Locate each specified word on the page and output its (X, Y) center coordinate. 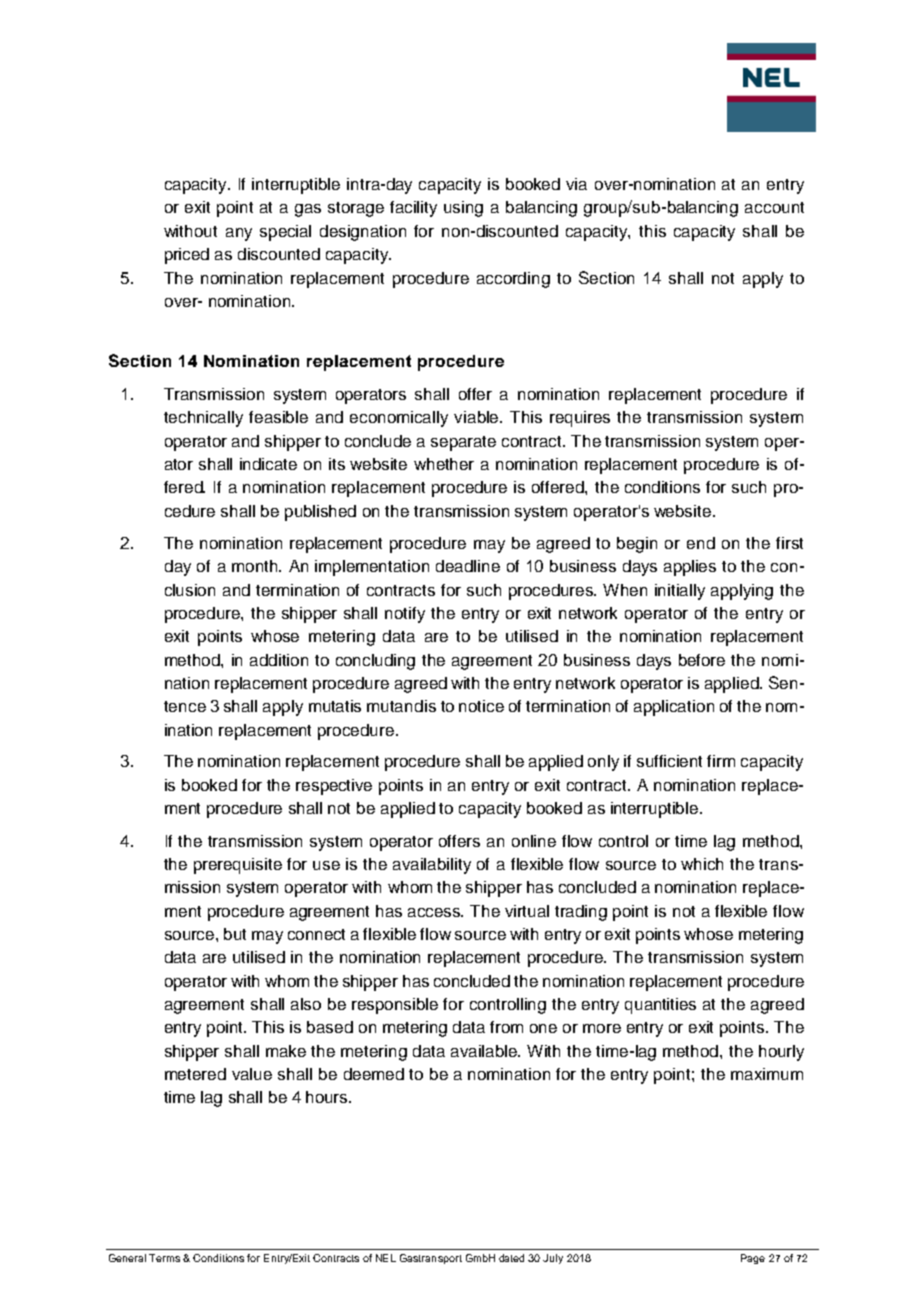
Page (753, 1259)
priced (187, 256)
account (774, 207)
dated (511, 1258)
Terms (164, 1258)
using (463, 209)
